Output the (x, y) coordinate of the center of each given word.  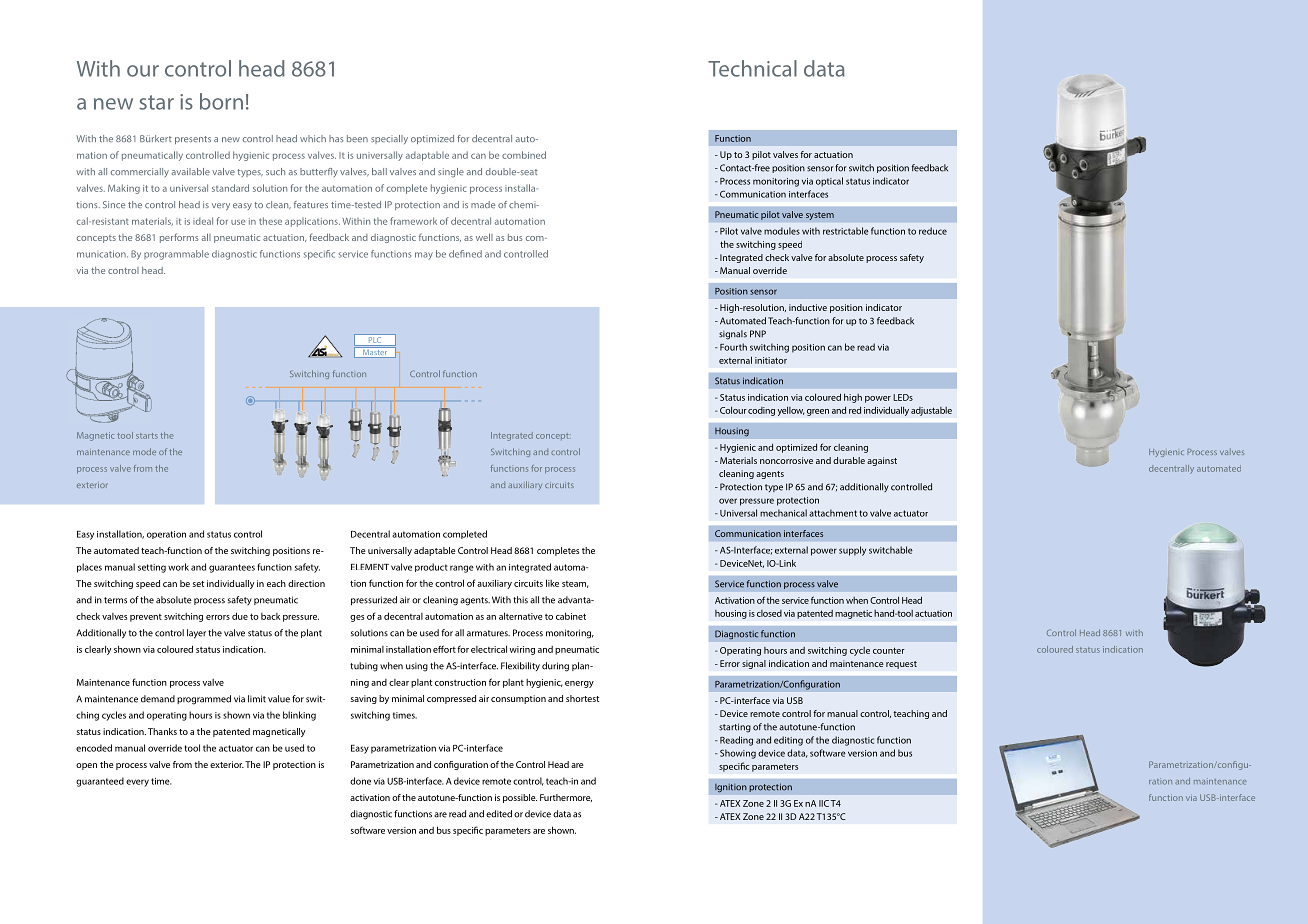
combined (524, 155)
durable (849, 460)
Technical (752, 68)
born (221, 101)
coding (761, 411)
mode (144, 451)
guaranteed (100, 782)
